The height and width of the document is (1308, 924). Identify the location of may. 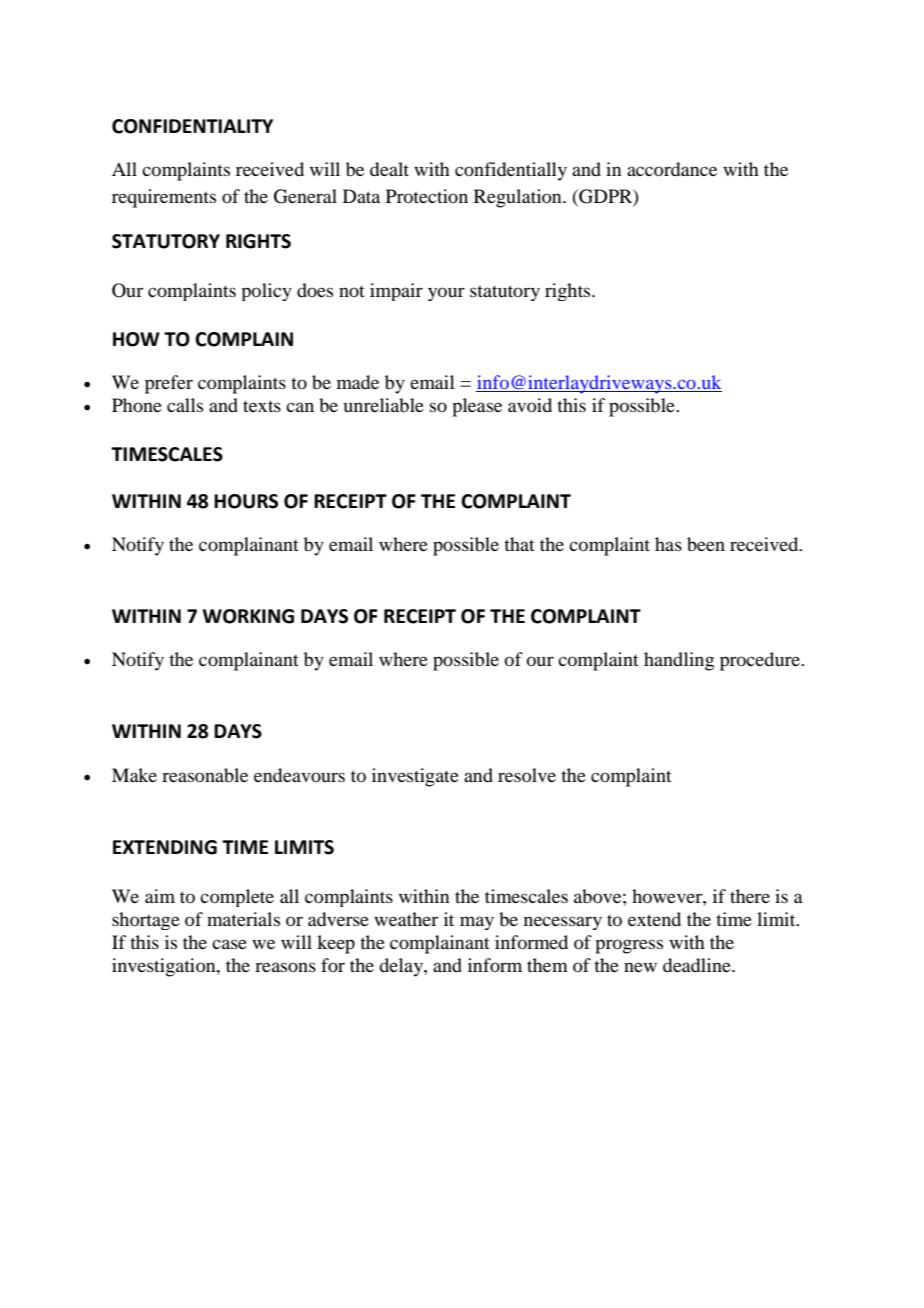
(477, 923).
